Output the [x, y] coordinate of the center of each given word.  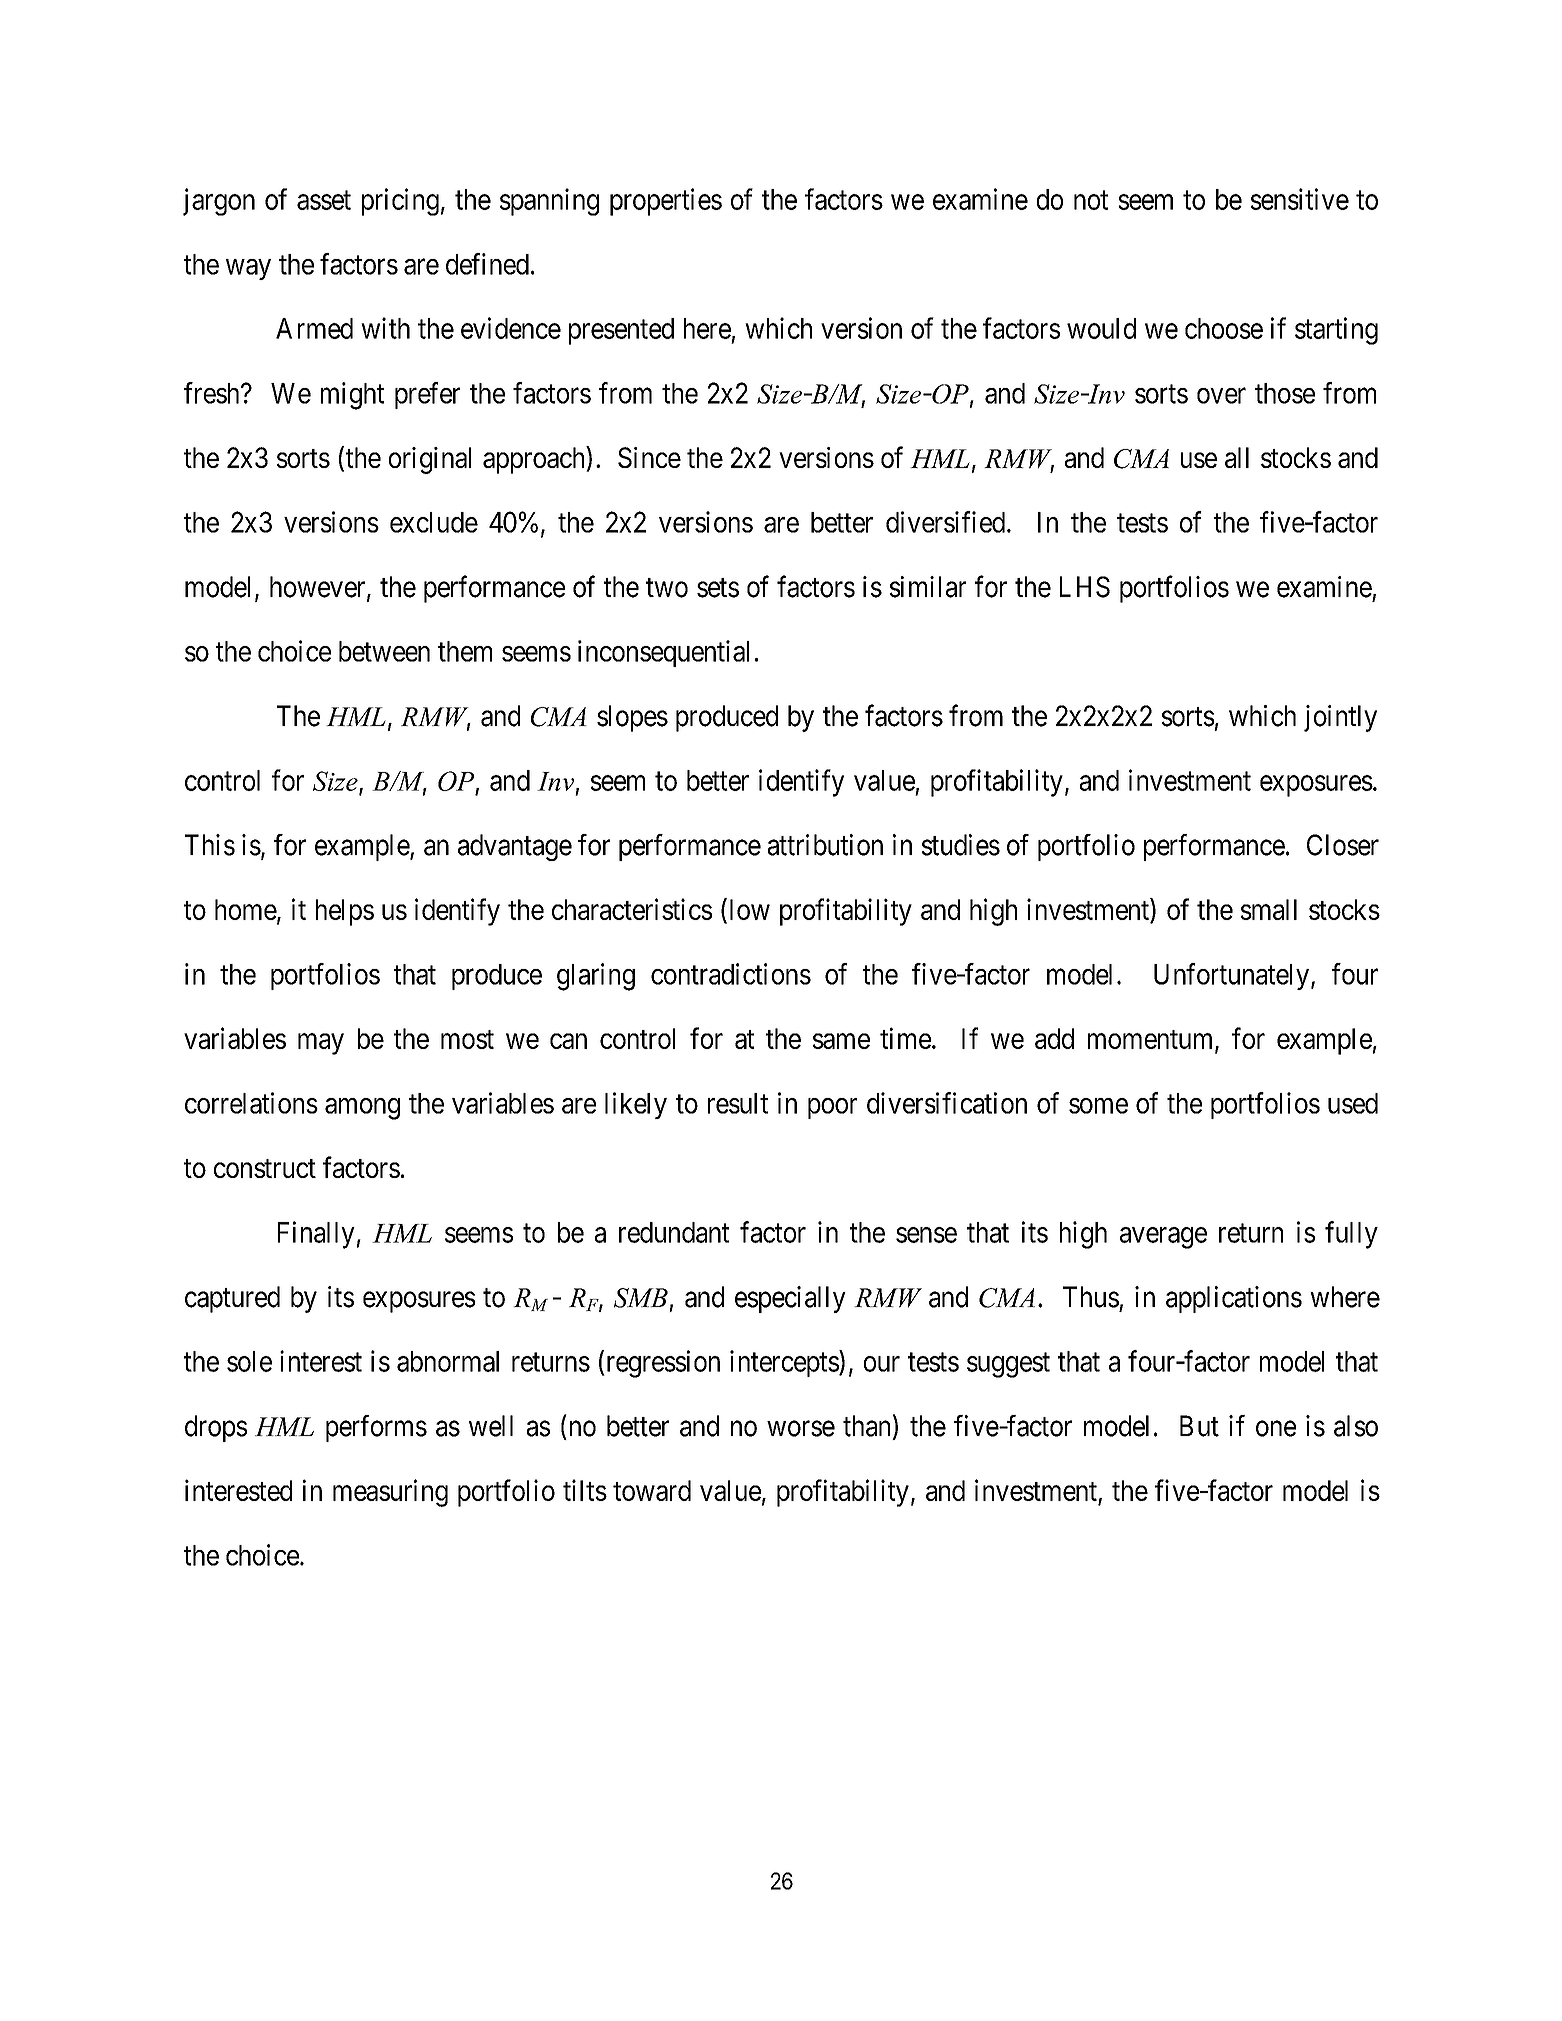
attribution [825, 845]
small [1268, 909]
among [362, 1109]
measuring [390, 1493]
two [667, 588]
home [246, 909]
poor [832, 1108]
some [1098, 1106]
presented [621, 331]
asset [324, 200]
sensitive [1300, 199]
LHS [1085, 587]
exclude [434, 522]
